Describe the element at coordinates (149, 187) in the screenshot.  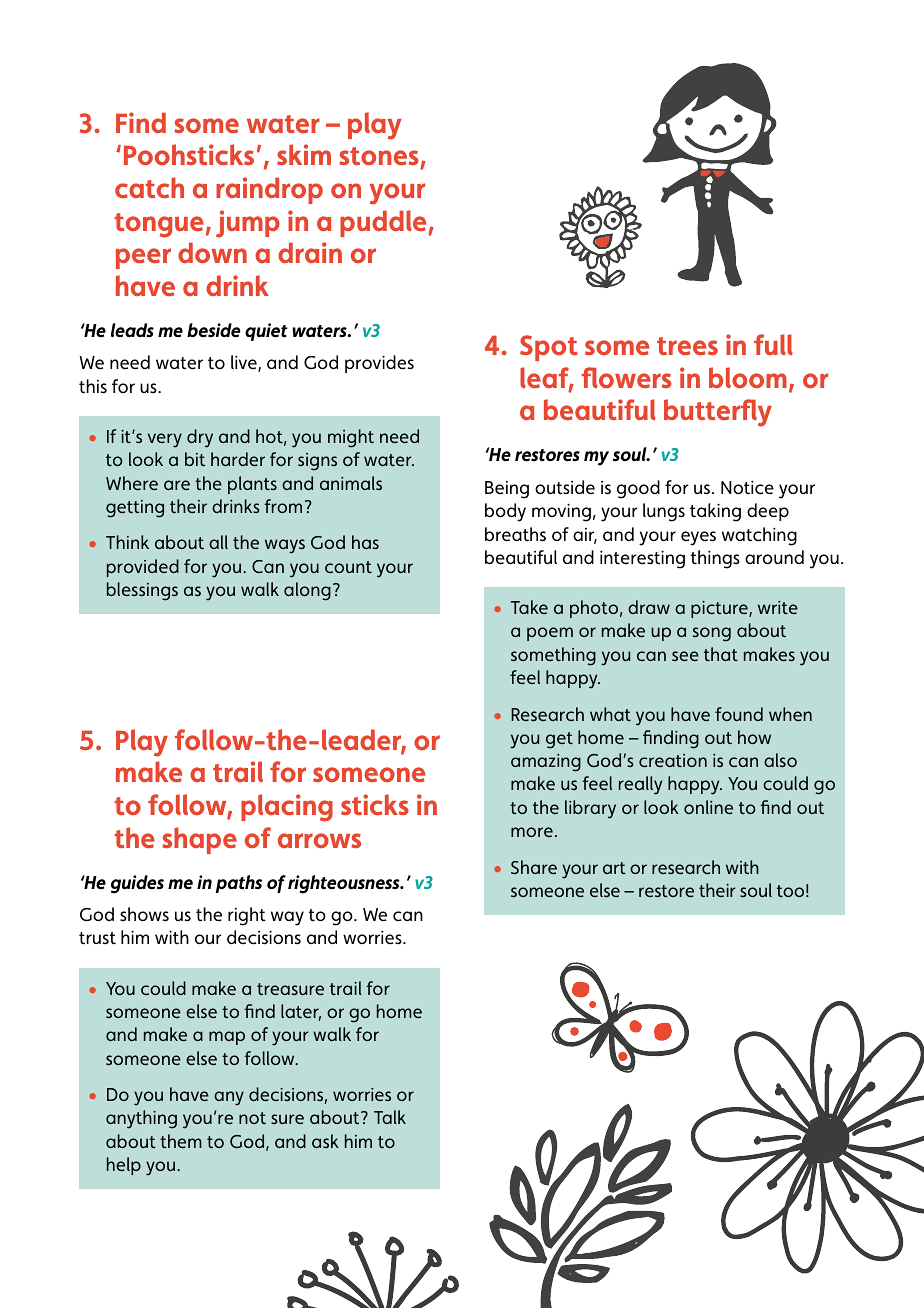
I see `catch` at that location.
